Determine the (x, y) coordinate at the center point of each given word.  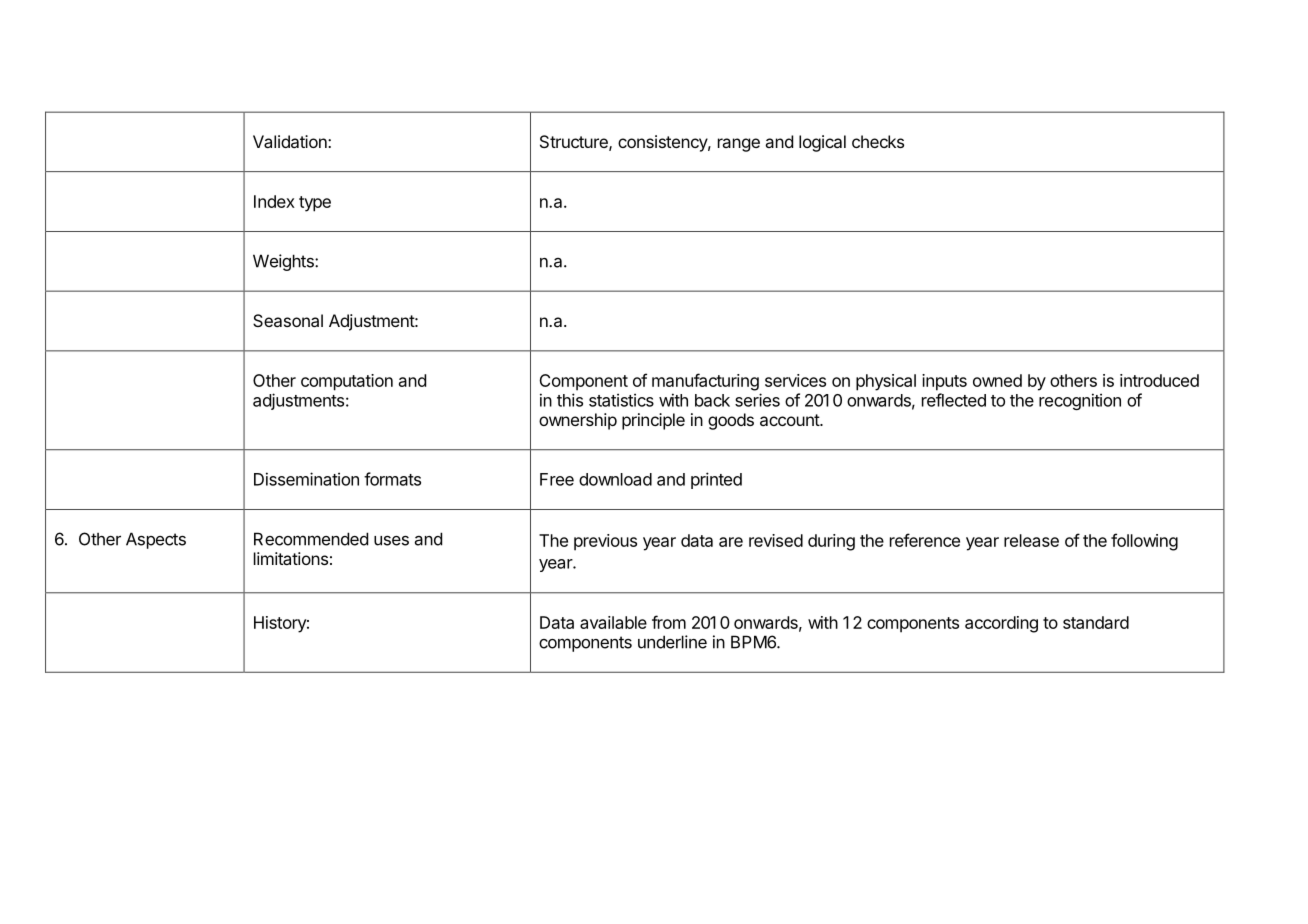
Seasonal (288, 320)
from (669, 622)
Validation (291, 141)
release (1031, 540)
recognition (1080, 401)
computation (347, 382)
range (739, 145)
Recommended (311, 539)
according (1001, 624)
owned (997, 380)
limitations (291, 558)
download (615, 479)
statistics (621, 400)
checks (878, 141)
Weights (284, 262)
